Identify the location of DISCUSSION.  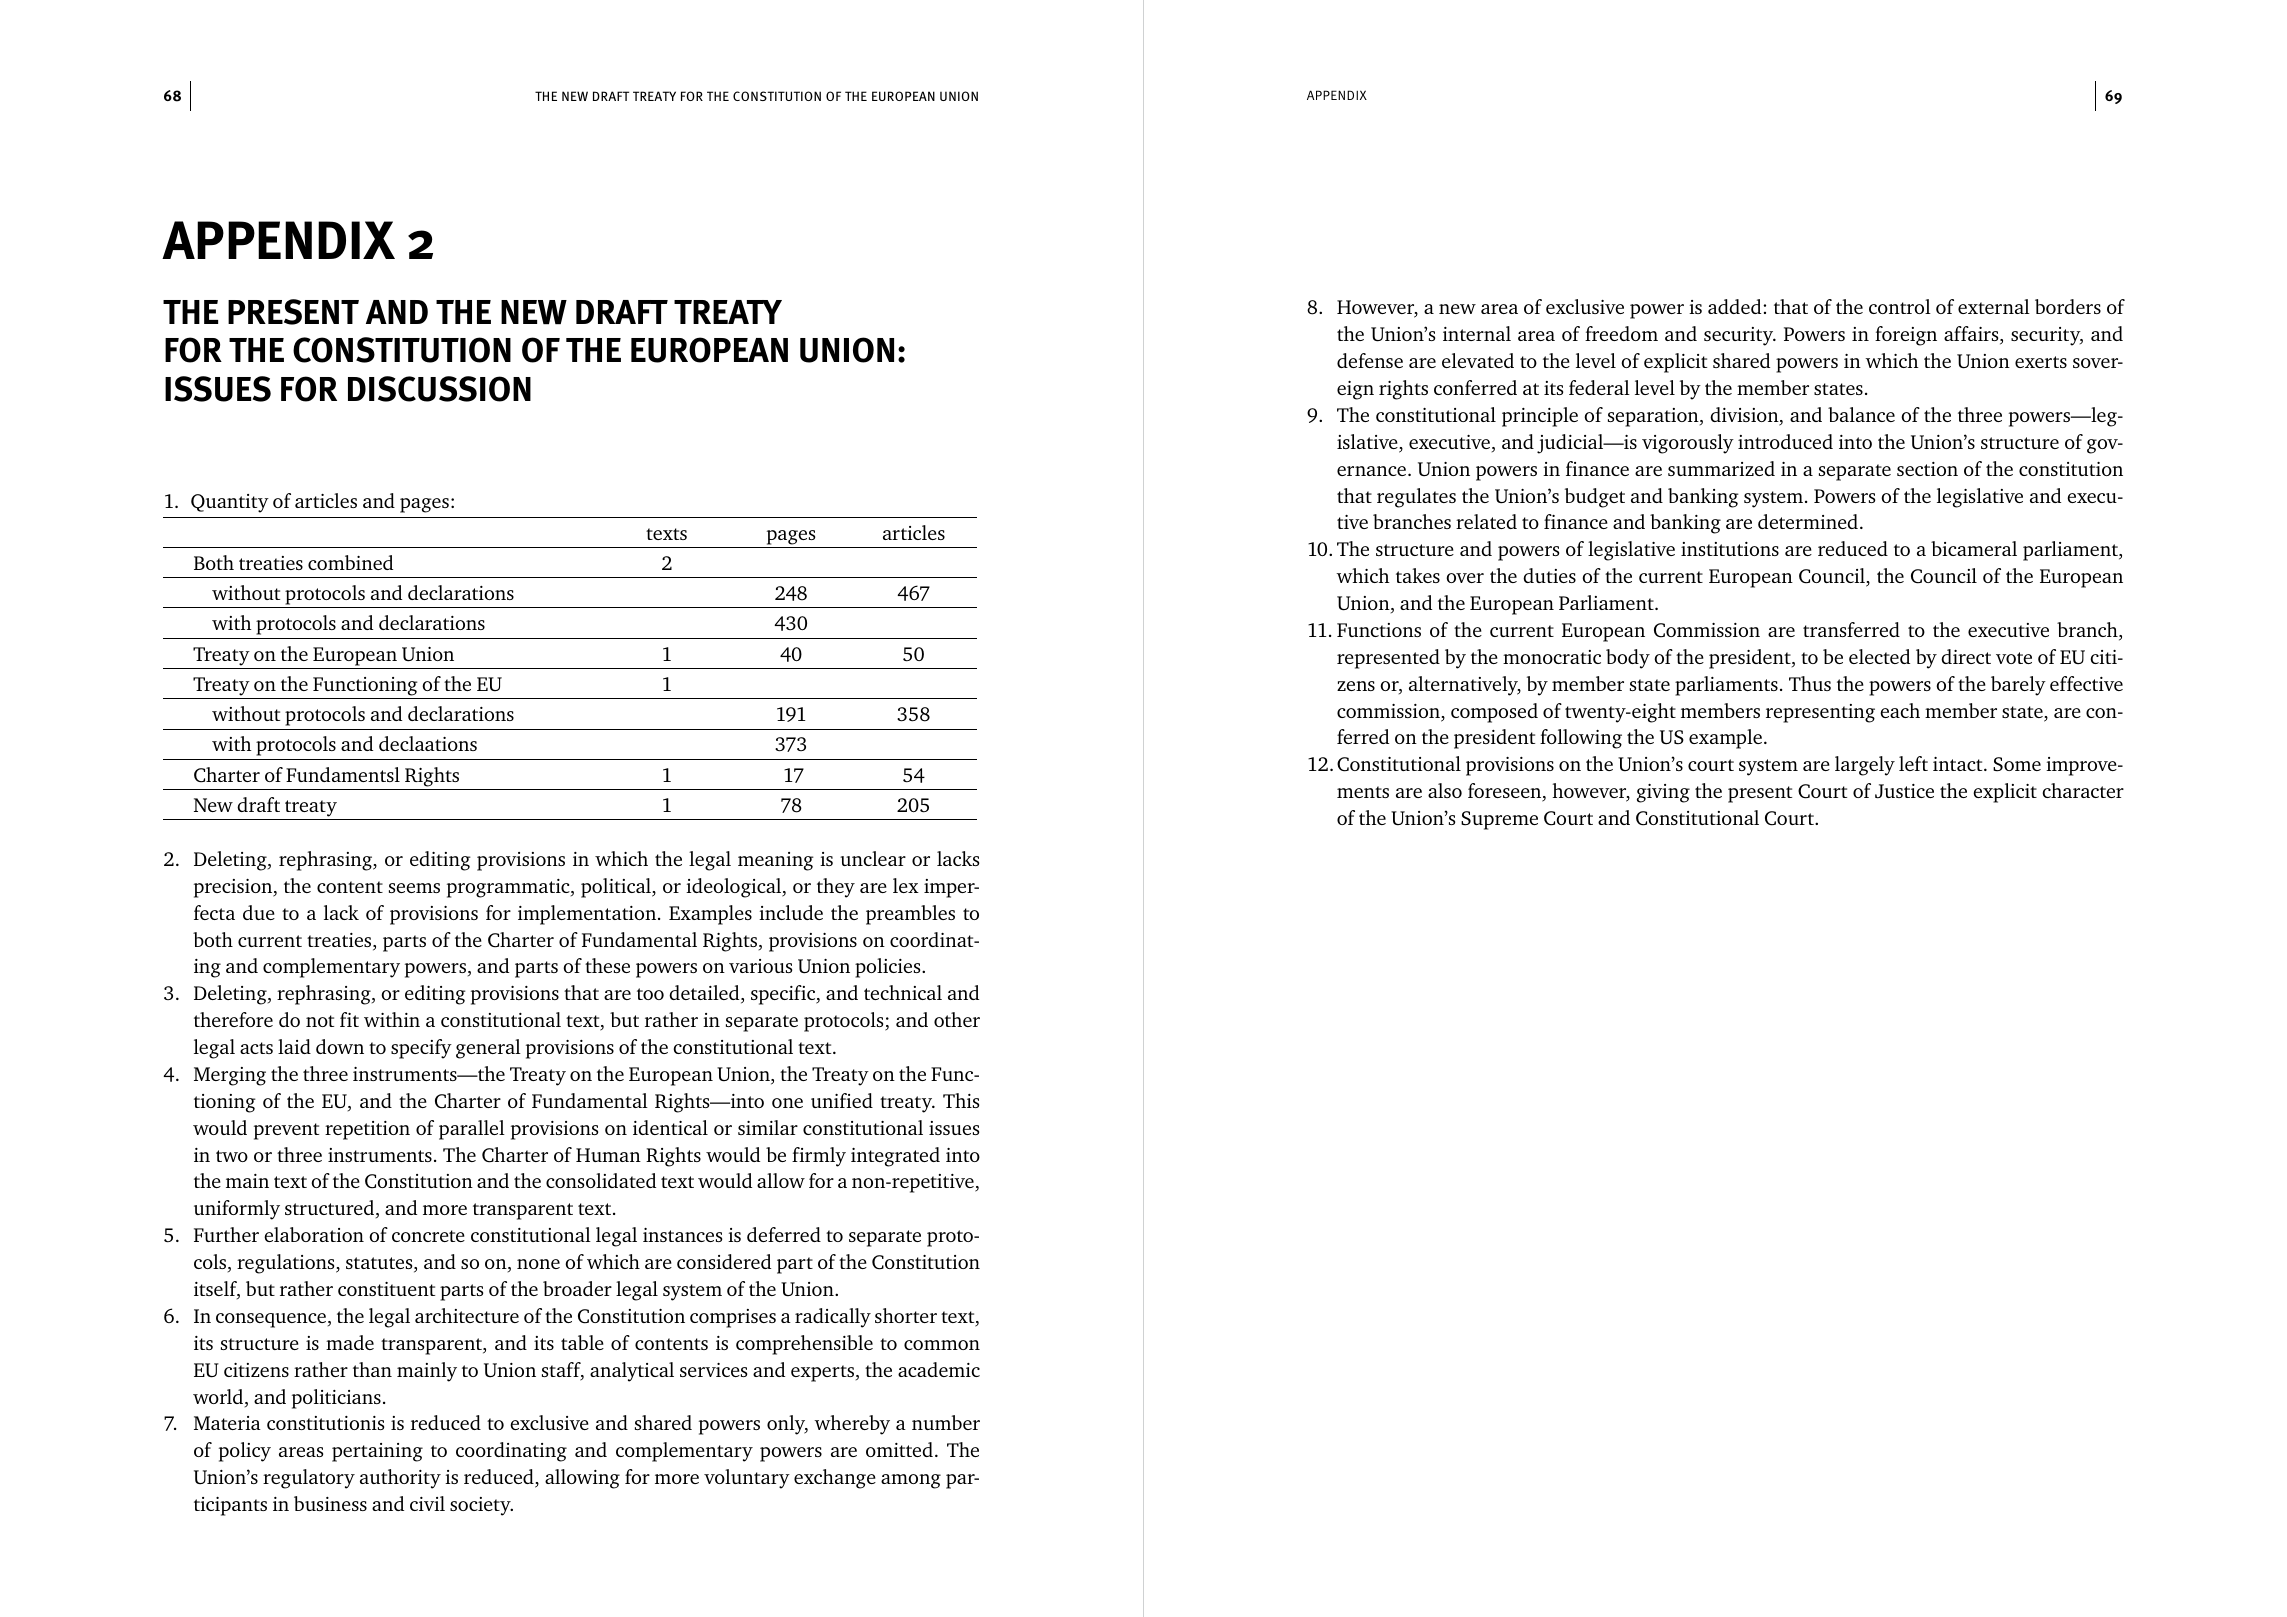
(439, 389).
